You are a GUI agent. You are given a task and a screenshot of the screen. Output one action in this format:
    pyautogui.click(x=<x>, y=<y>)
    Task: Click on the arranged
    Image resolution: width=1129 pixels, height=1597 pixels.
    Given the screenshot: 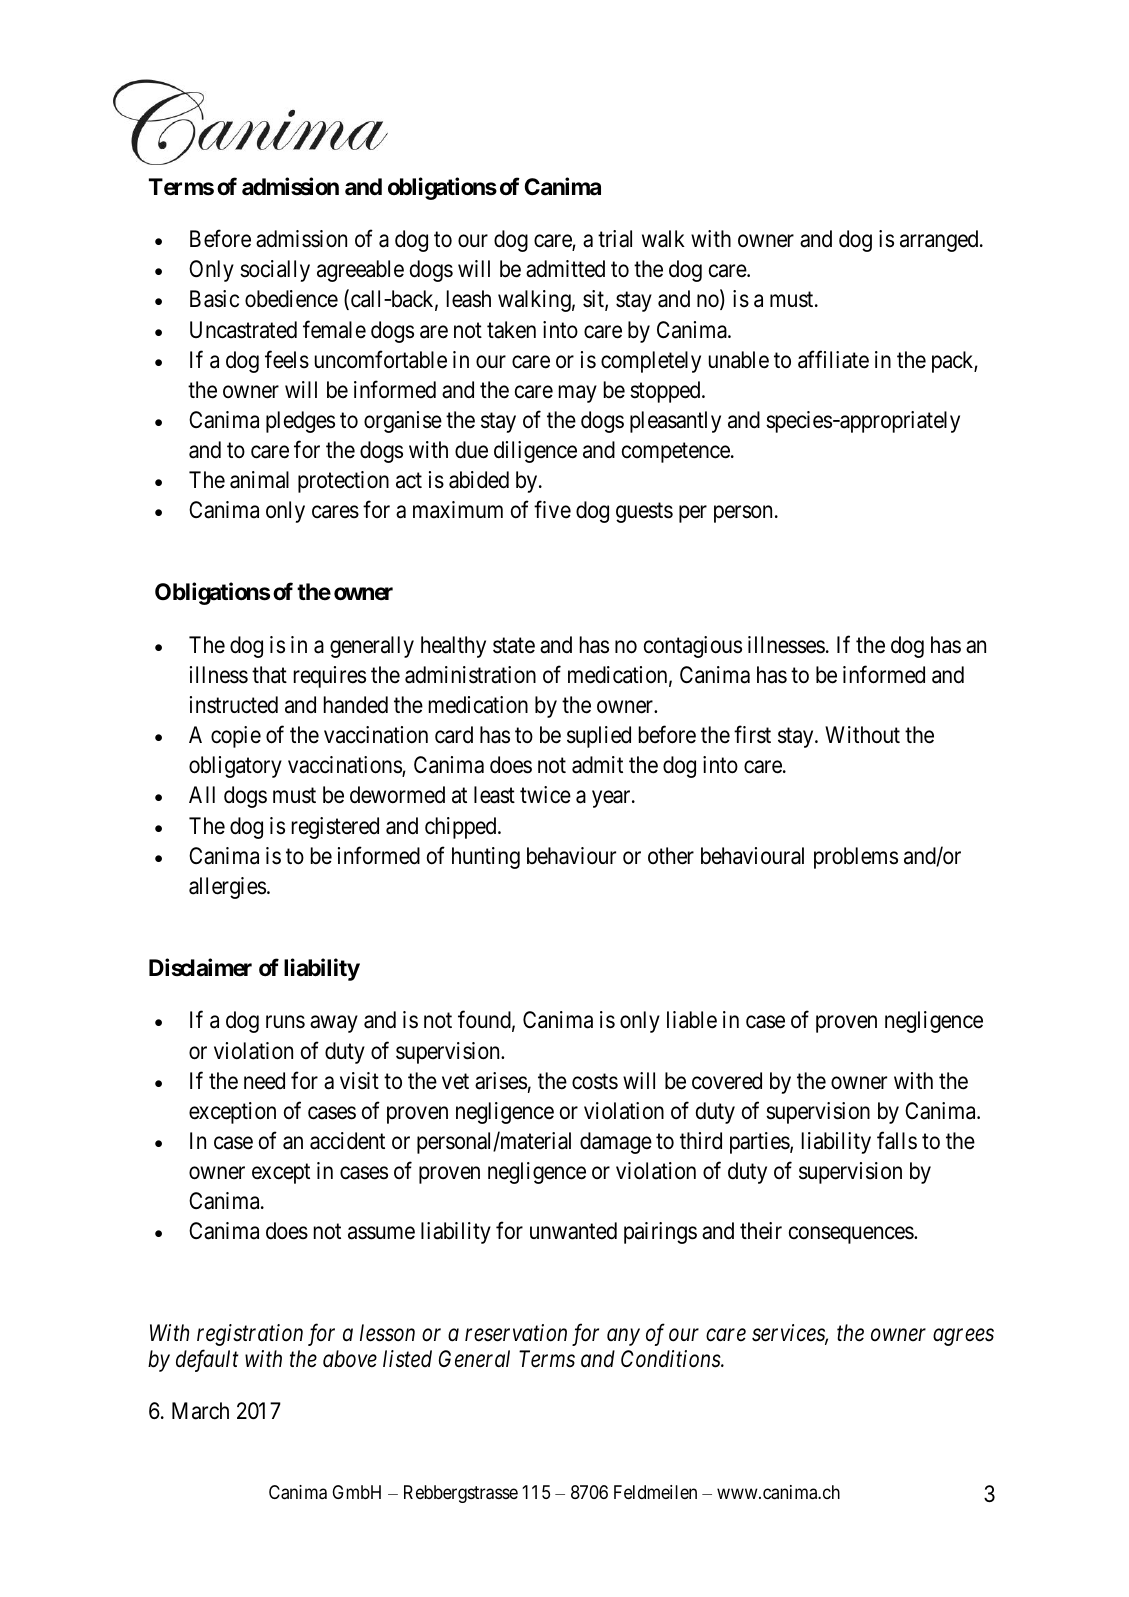 What is the action you would take?
    pyautogui.click(x=940, y=241)
